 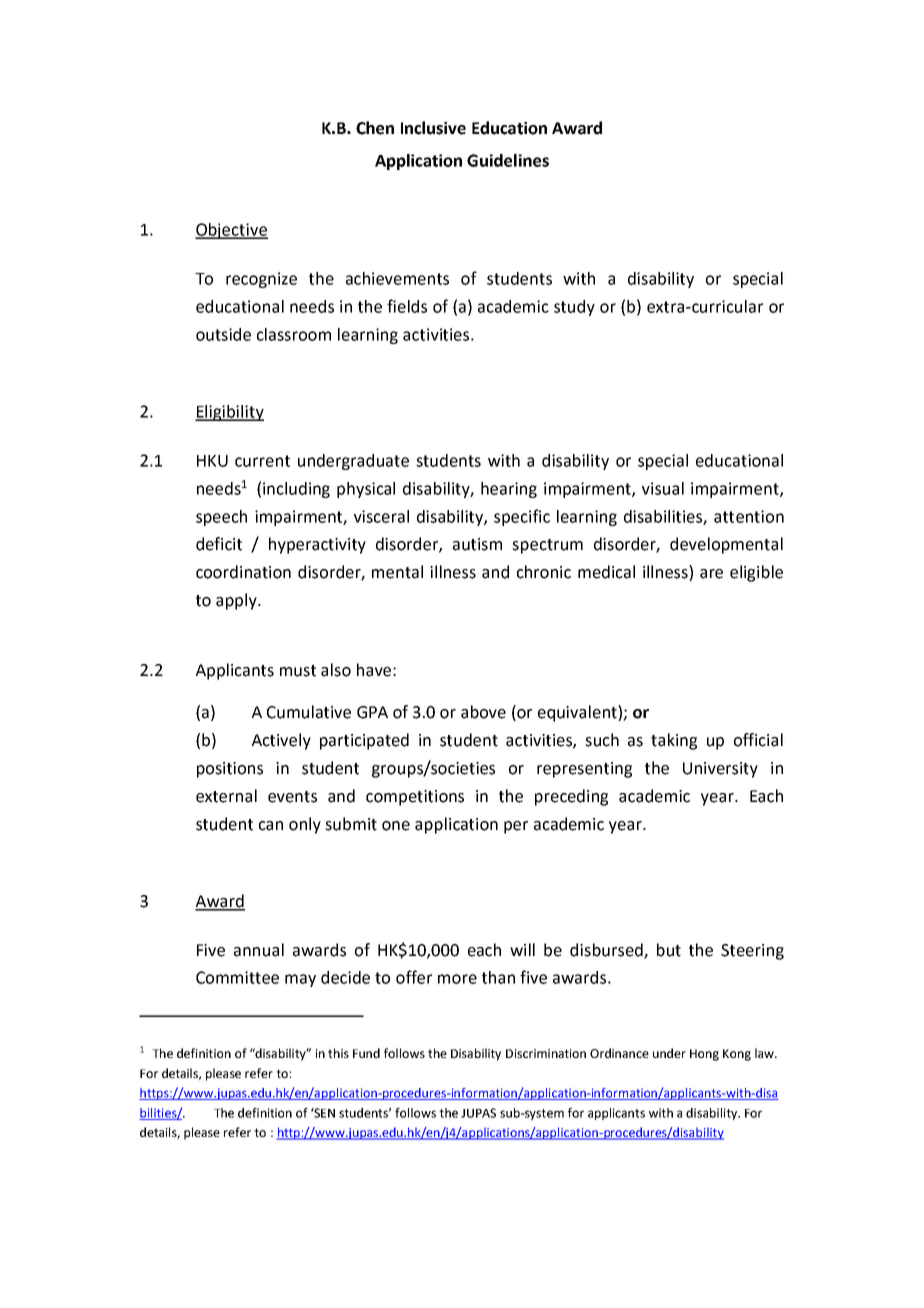 I want to click on coordination, so click(x=243, y=572).
